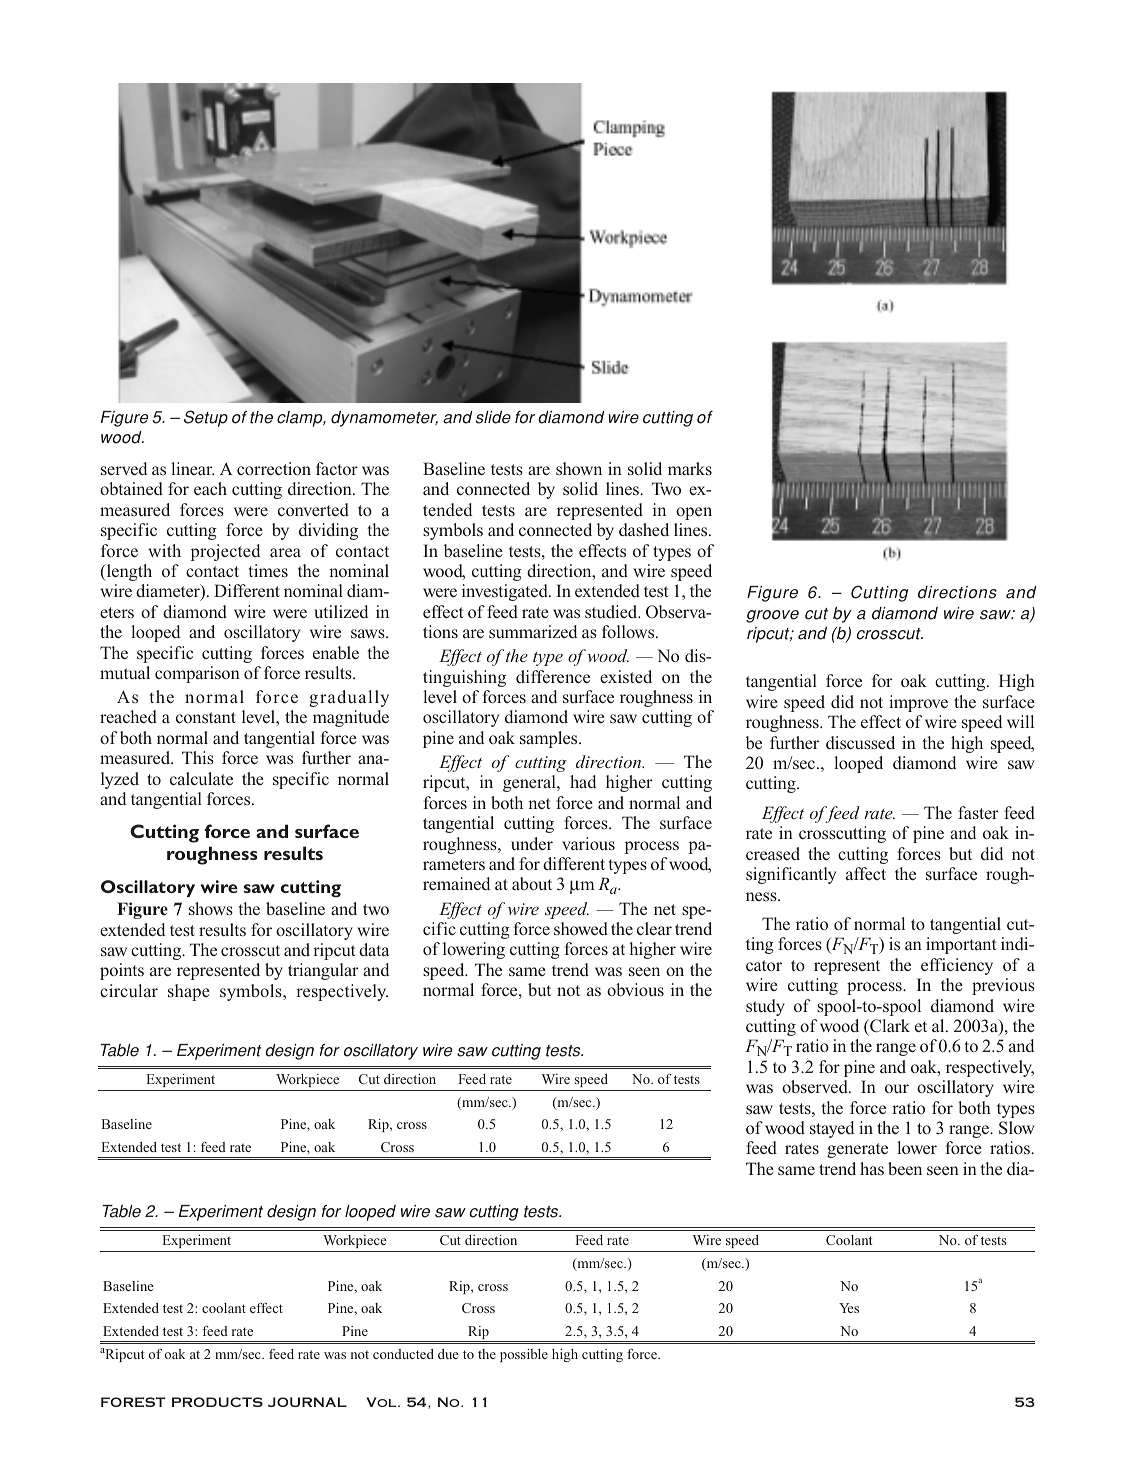  Describe the element at coordinates (192, 468) in the page. I see `linear` at that location.
